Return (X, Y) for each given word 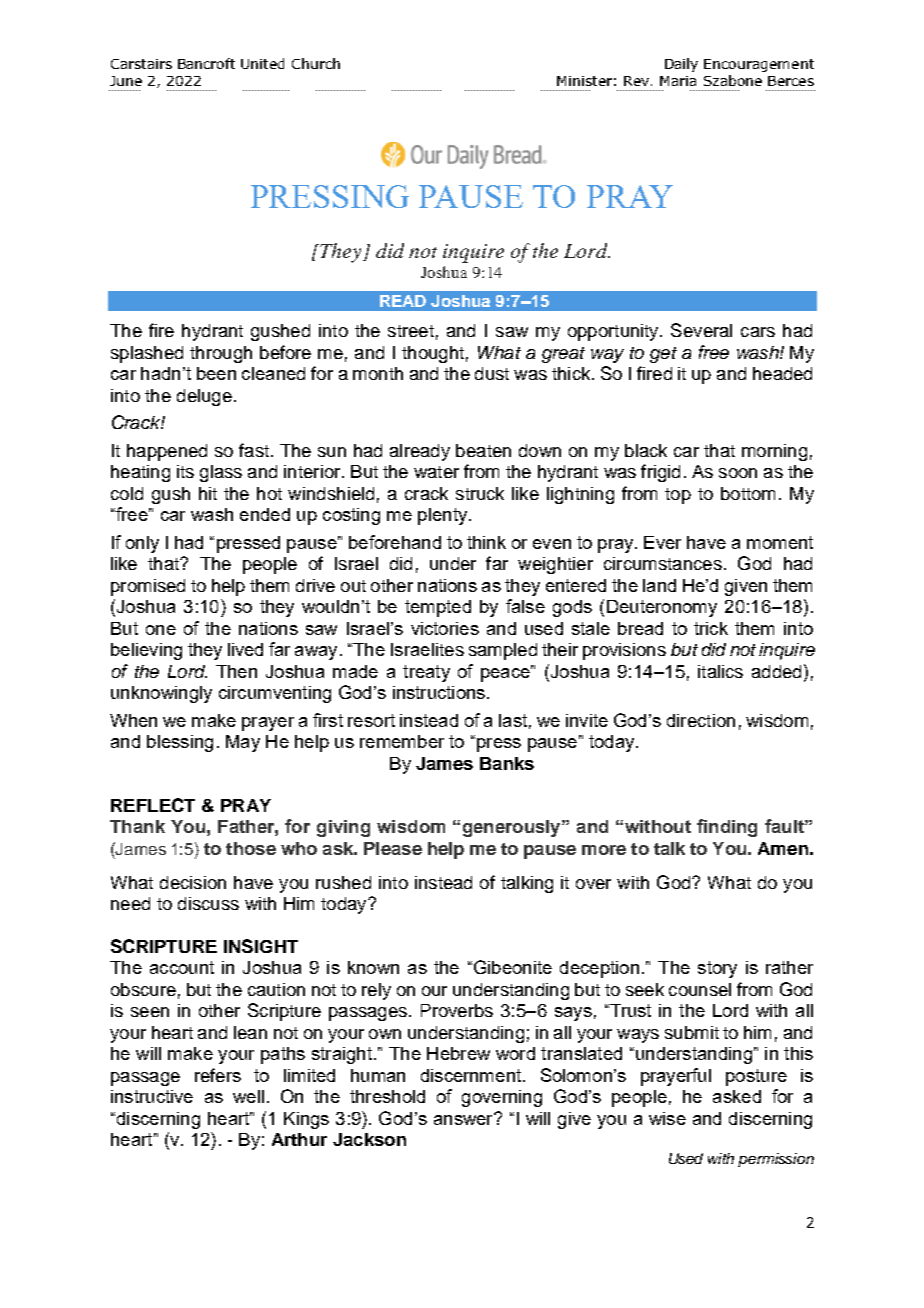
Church (316, 63)
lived (245, 649)
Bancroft (206, 63)
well (248, 1096)
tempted (438, 608)
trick (711, 628)
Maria (678, 81)
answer (464, 1119)
